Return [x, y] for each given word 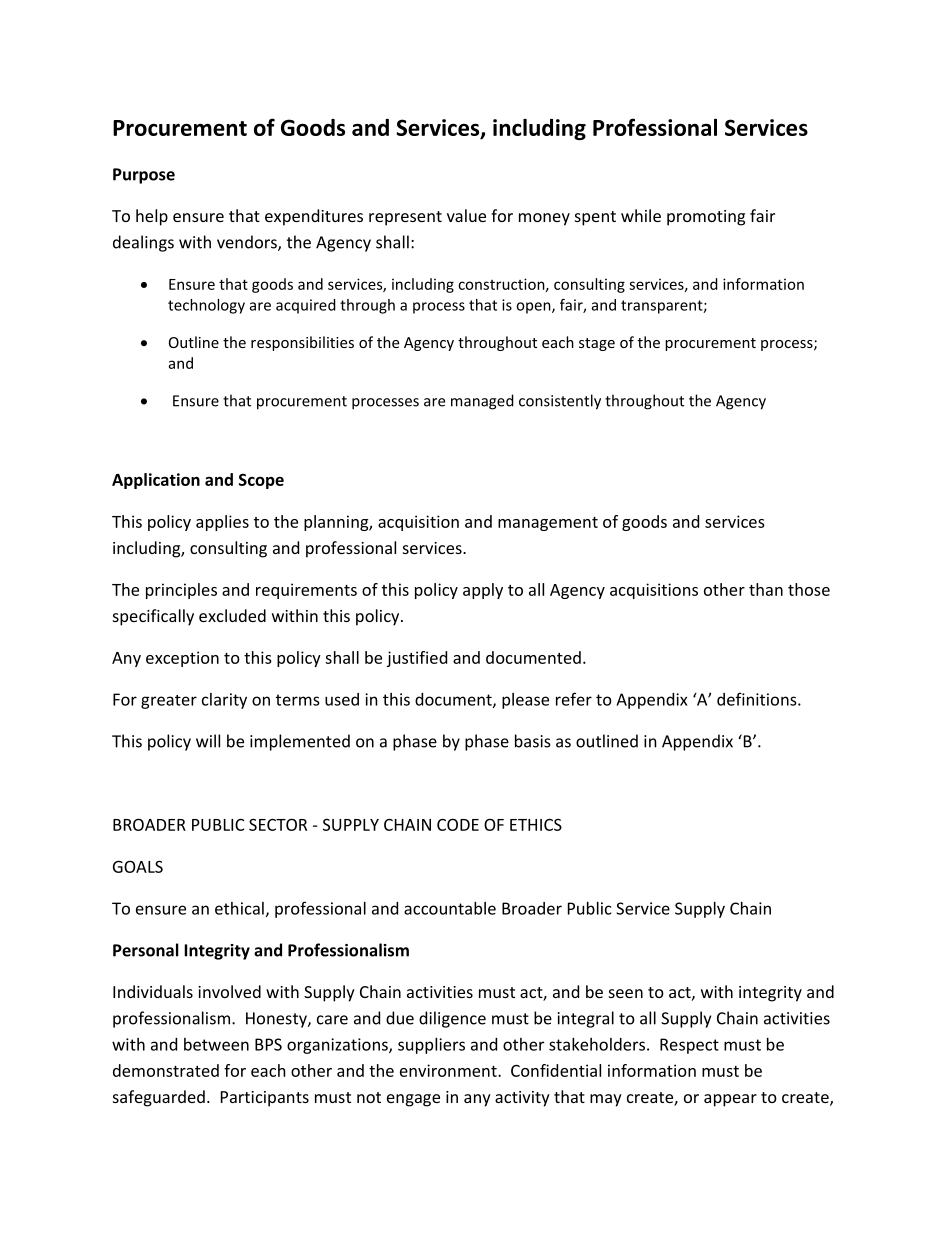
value [466, 215]
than [766, 589]
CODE [458, 824]
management [548, 524]
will [208, 741]
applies [222, 523]
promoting [706, 218]
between [216, 1044]
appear [730, 1100]
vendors [248, 243]
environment [449, 1070]
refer [574, 699]
